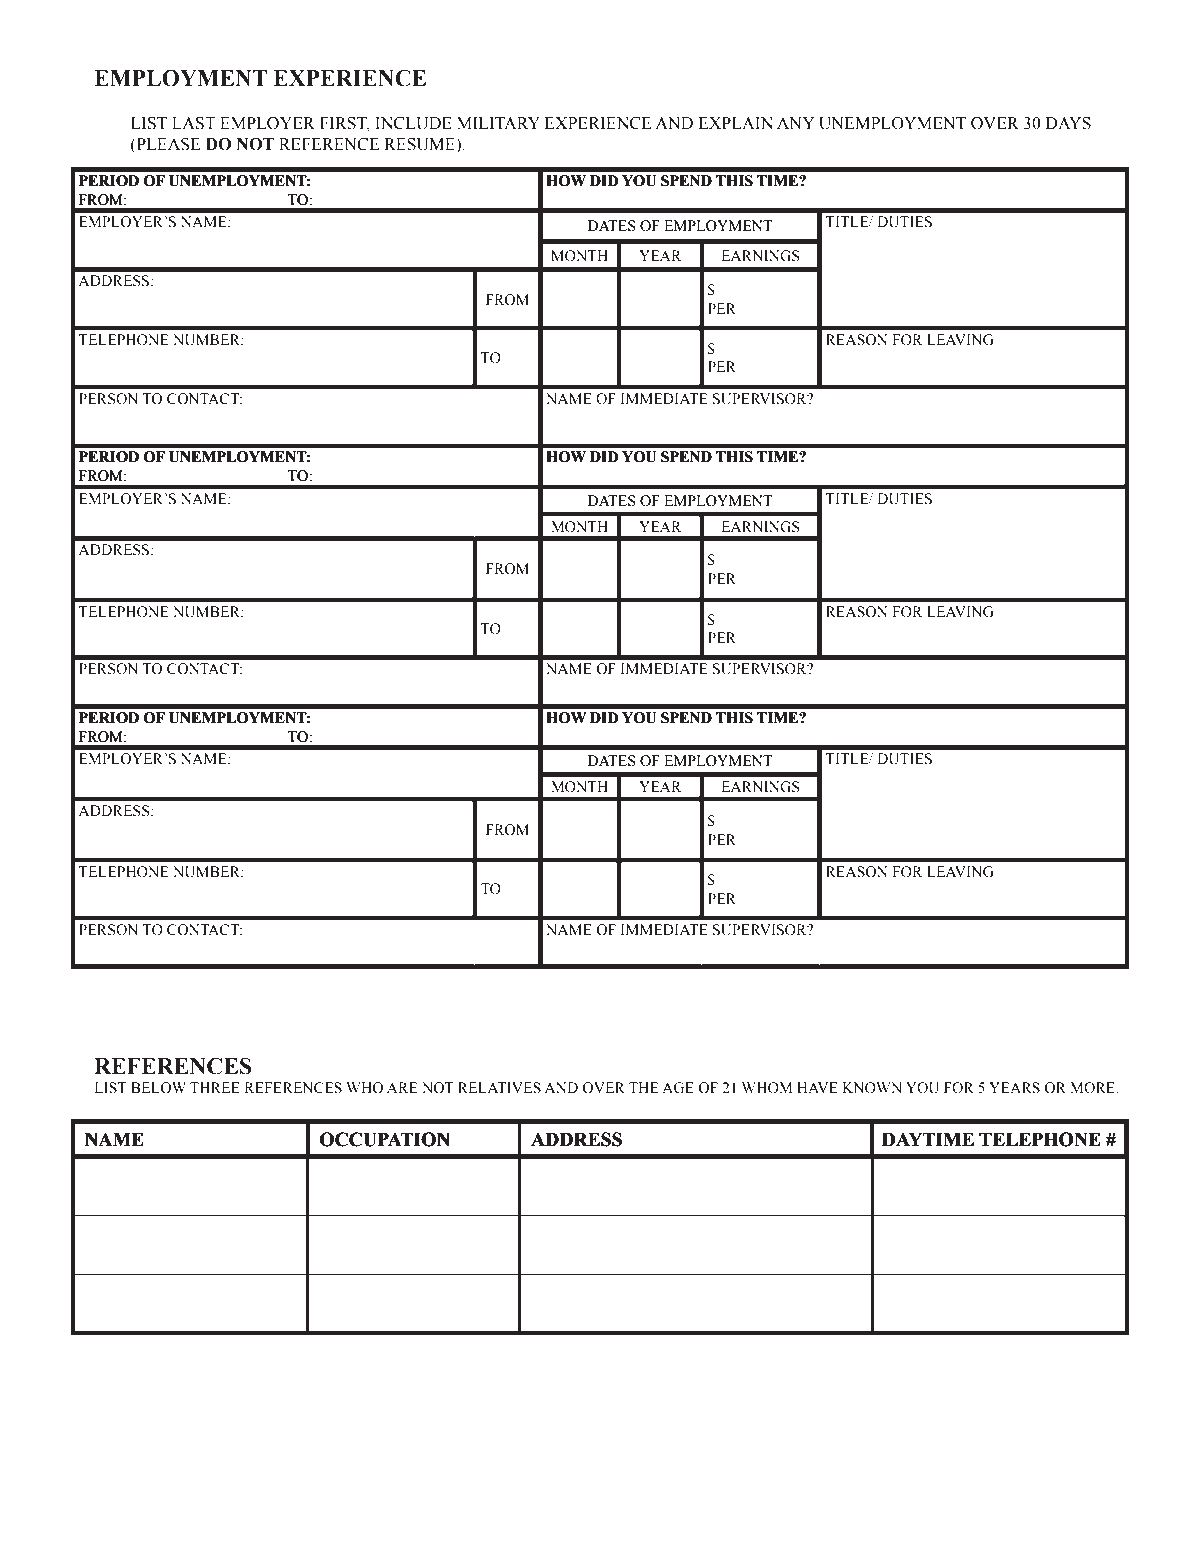 This screenshot has height=1552, width=1199. I want to click on KNOWN, so click(872, 1088).
